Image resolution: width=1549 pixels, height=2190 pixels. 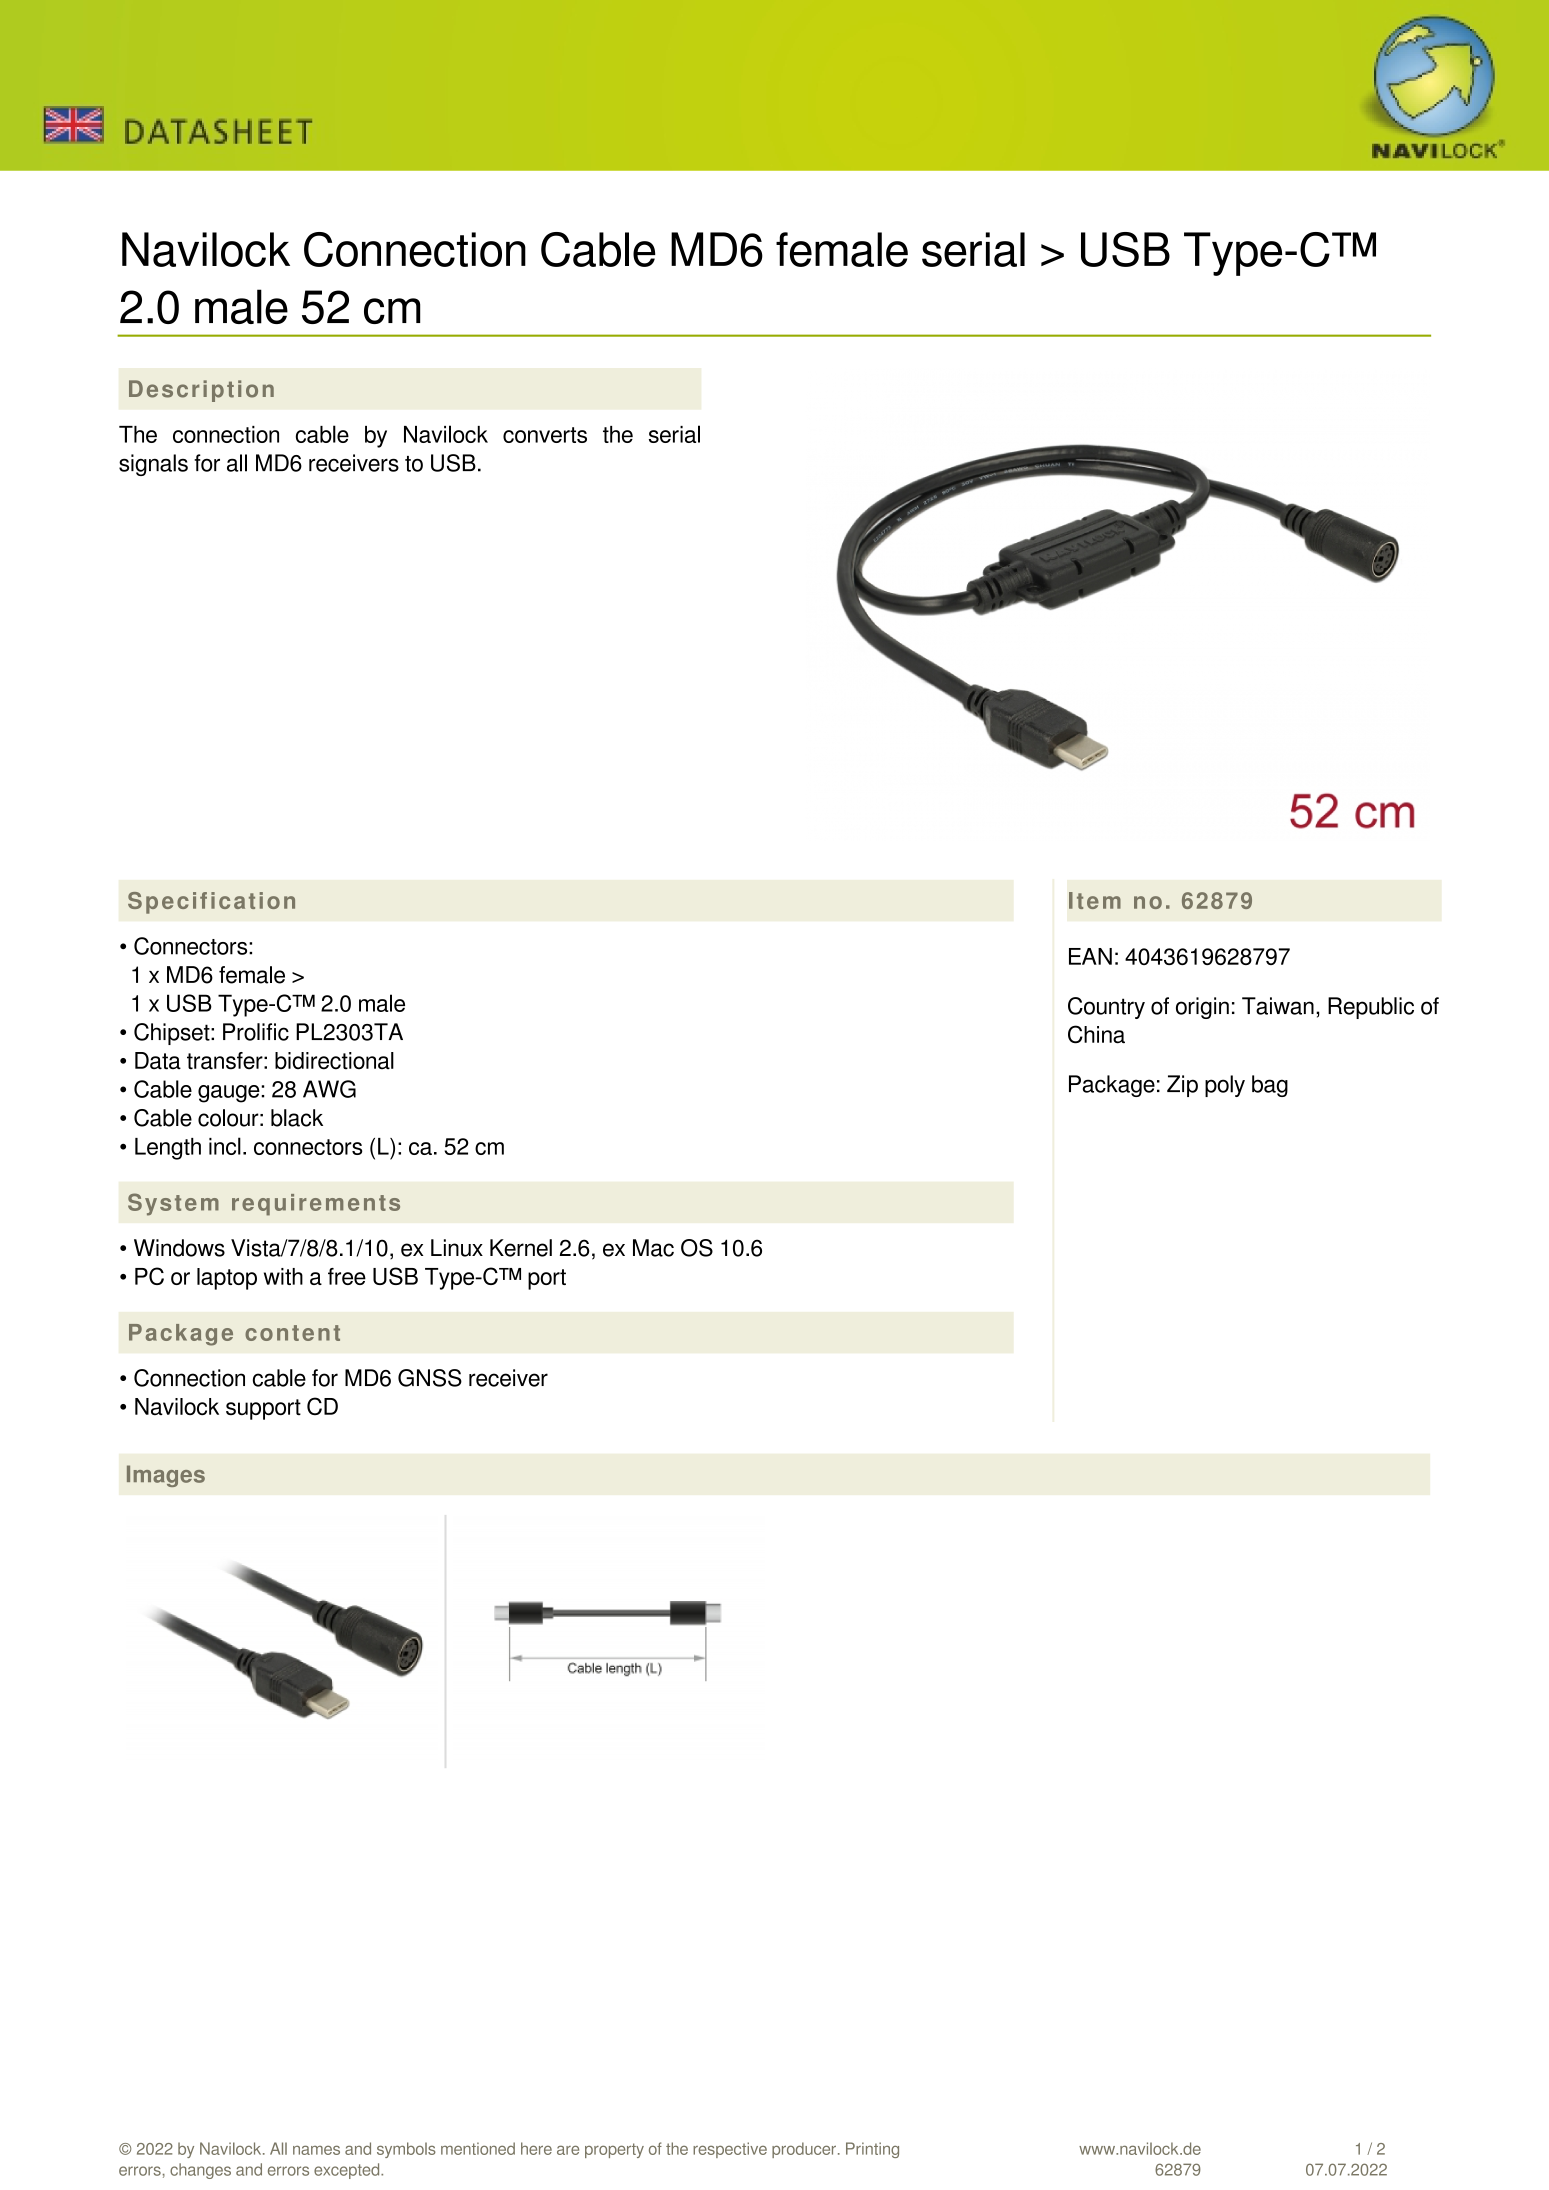 I want to click on respective, so click(x=730, y=2150).
